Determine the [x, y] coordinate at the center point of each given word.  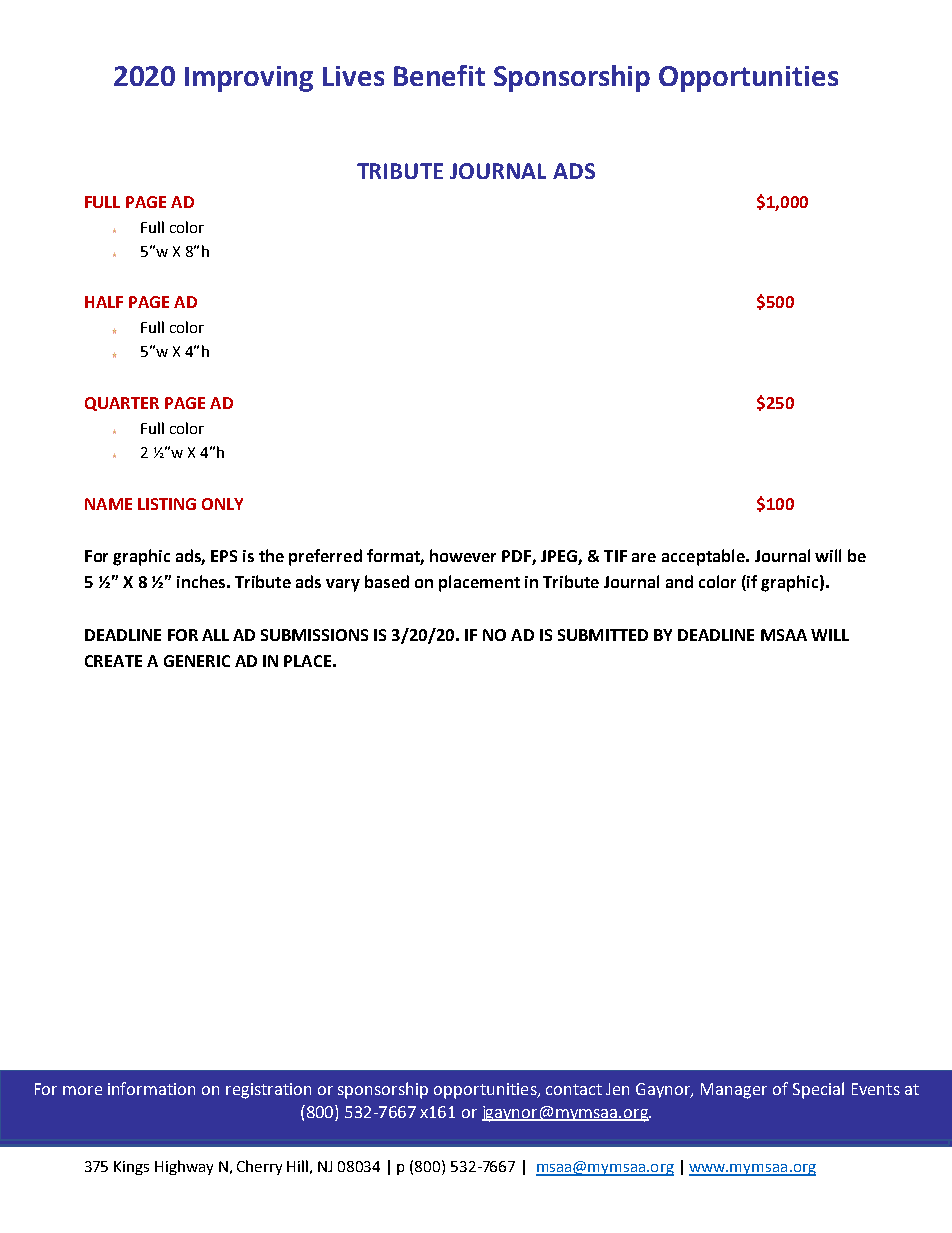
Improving [249, 79]
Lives [353, 76]
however [463, 555]
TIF [615, 556]
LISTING [167, 504]
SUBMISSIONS [314, 635]
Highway [184, 1167]
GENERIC [197, 661]
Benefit [439, 75]
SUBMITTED [603, 635]
